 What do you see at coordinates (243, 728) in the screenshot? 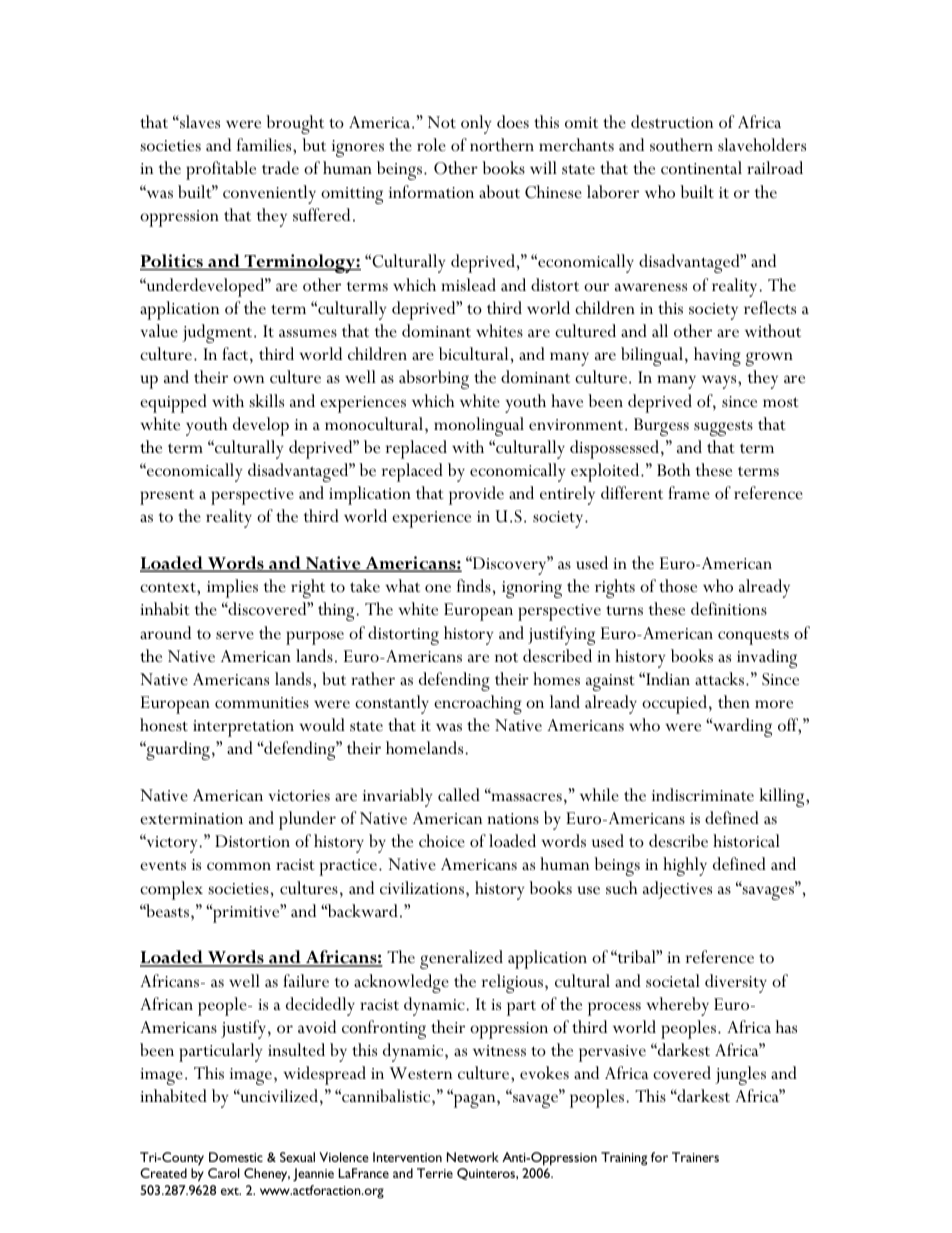
I see `interpretation` at bounding box center [243, 728].
